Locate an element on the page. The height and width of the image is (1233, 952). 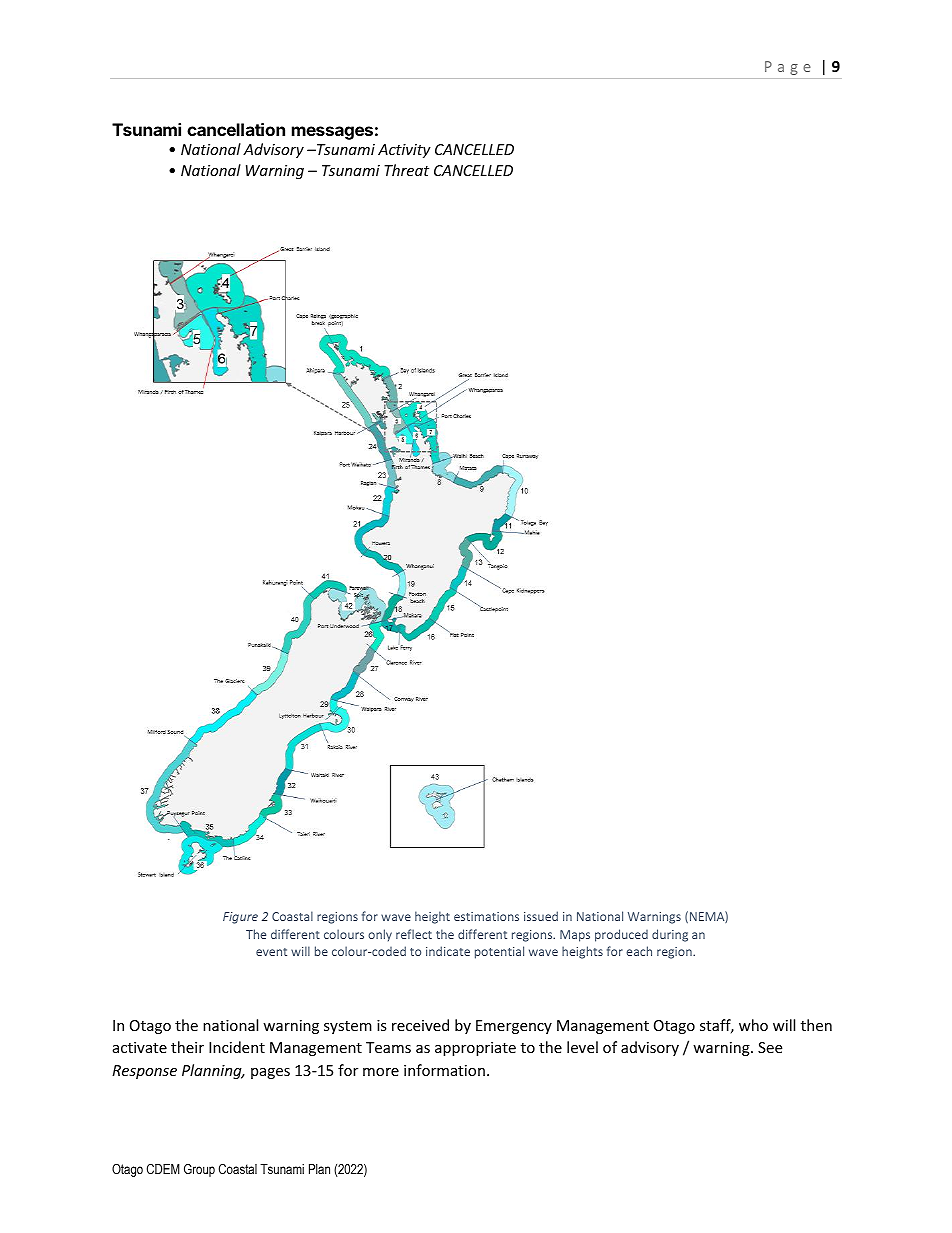
See is located at coordinates (770, 1047).
